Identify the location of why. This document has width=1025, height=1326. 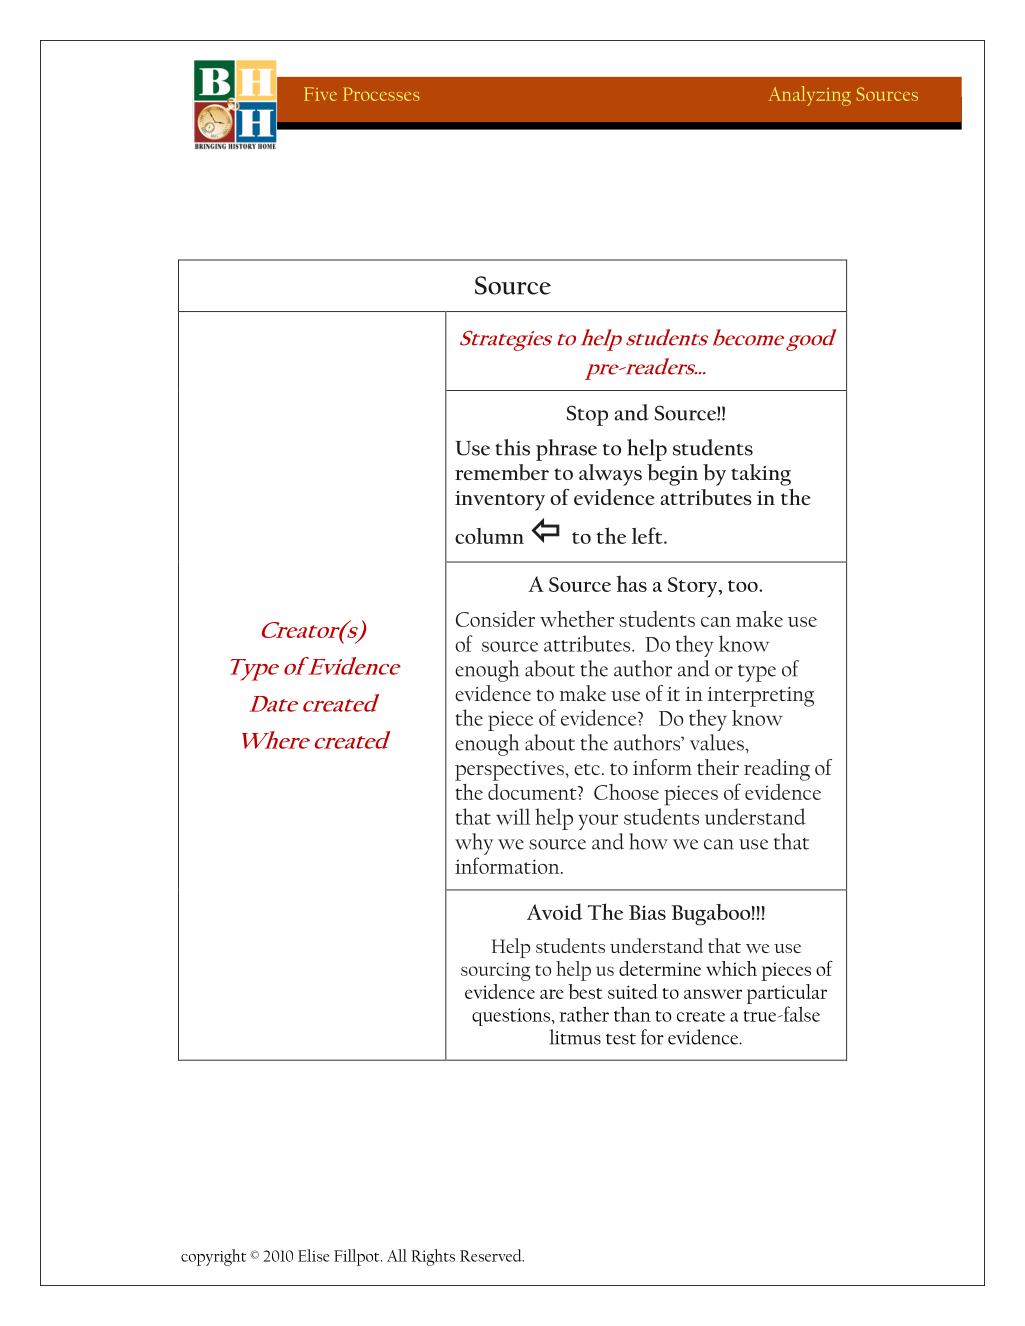
(474, 844).
